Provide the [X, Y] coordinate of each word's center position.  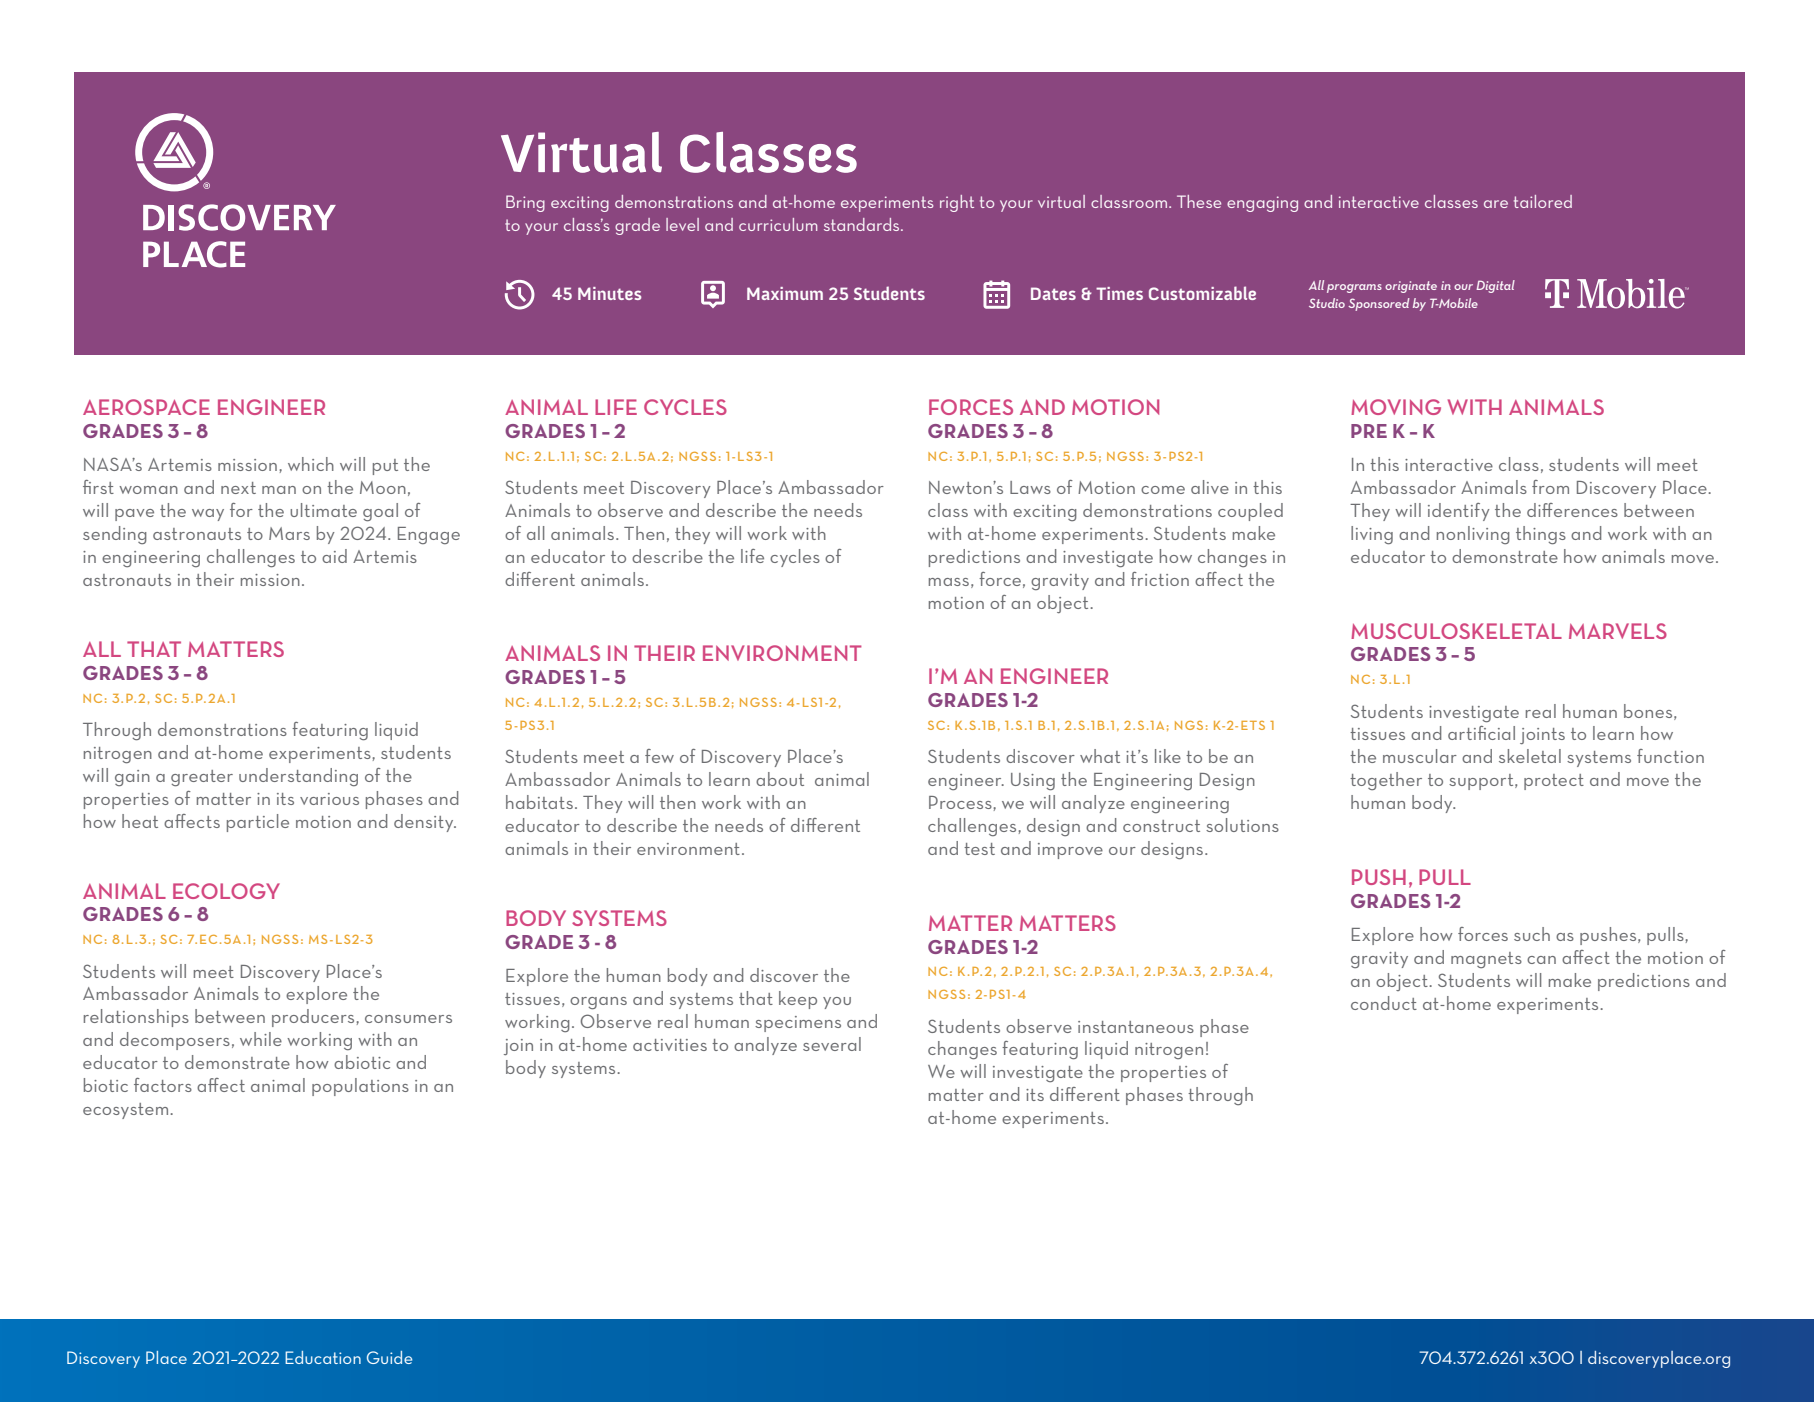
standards [863, 224]
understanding [298, 777]
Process [960, 802]
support [1482, 782]
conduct [1384, 1003]
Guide [389, 1357]
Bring [525, 203]
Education [323, 1357]
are [1496, 204]
